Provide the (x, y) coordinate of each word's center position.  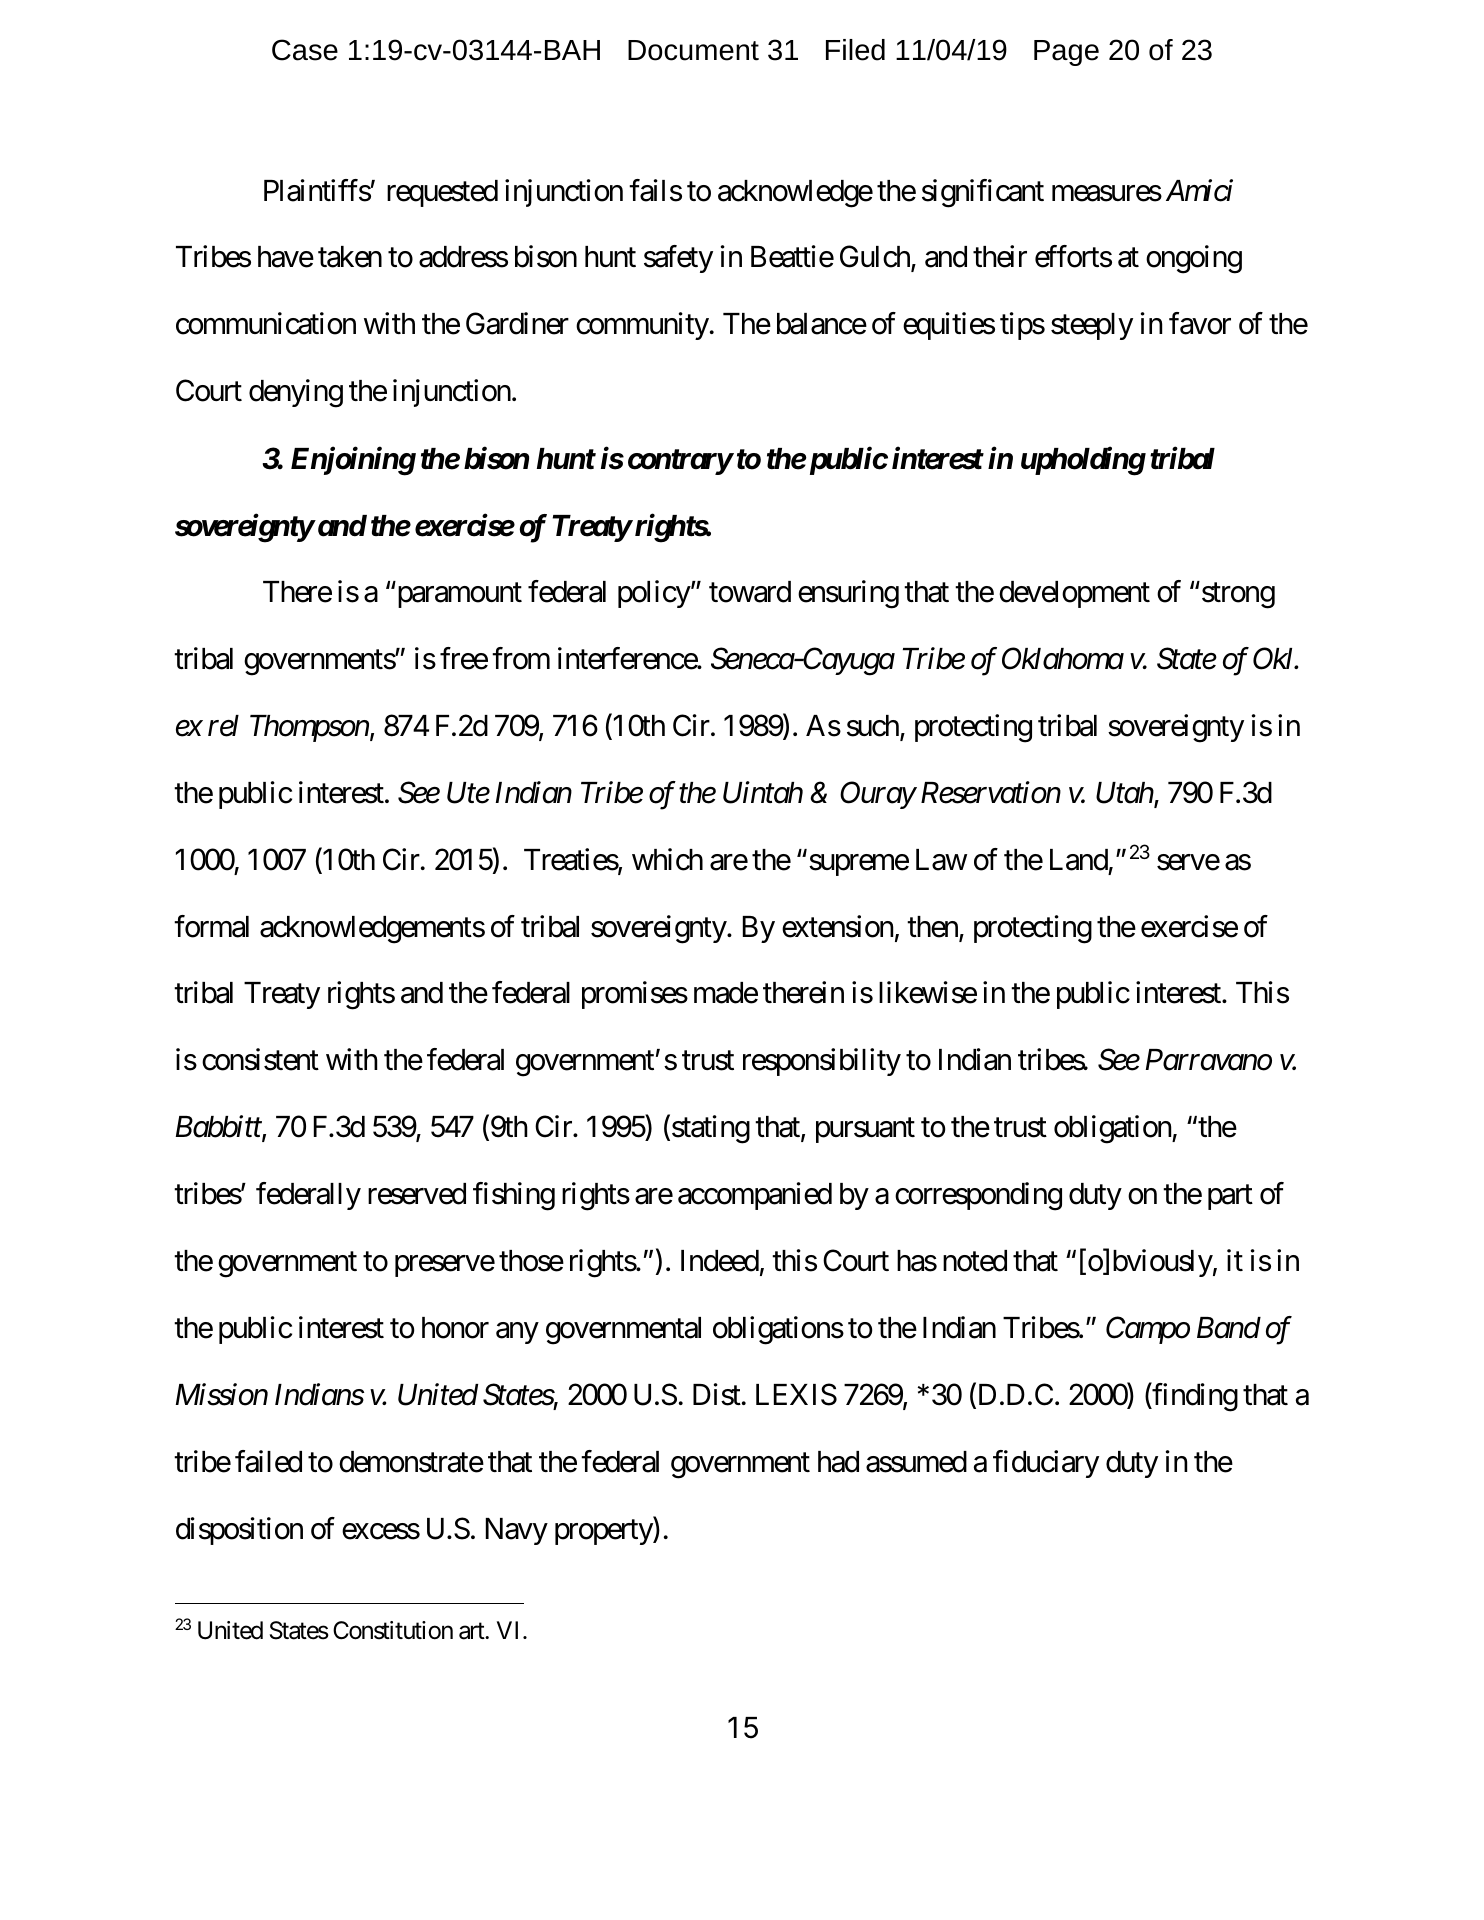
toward (750, 592)
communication (266, 323)
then (933, 928)
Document (693, 50)
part (1230, 1197)
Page (1066, 53)
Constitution (393, 1630)
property (604, 1532)
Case (305, 50)
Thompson (309, 728)
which (667, 859)
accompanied (755, 1196)
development (1074, 594)
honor (455, 1328)
